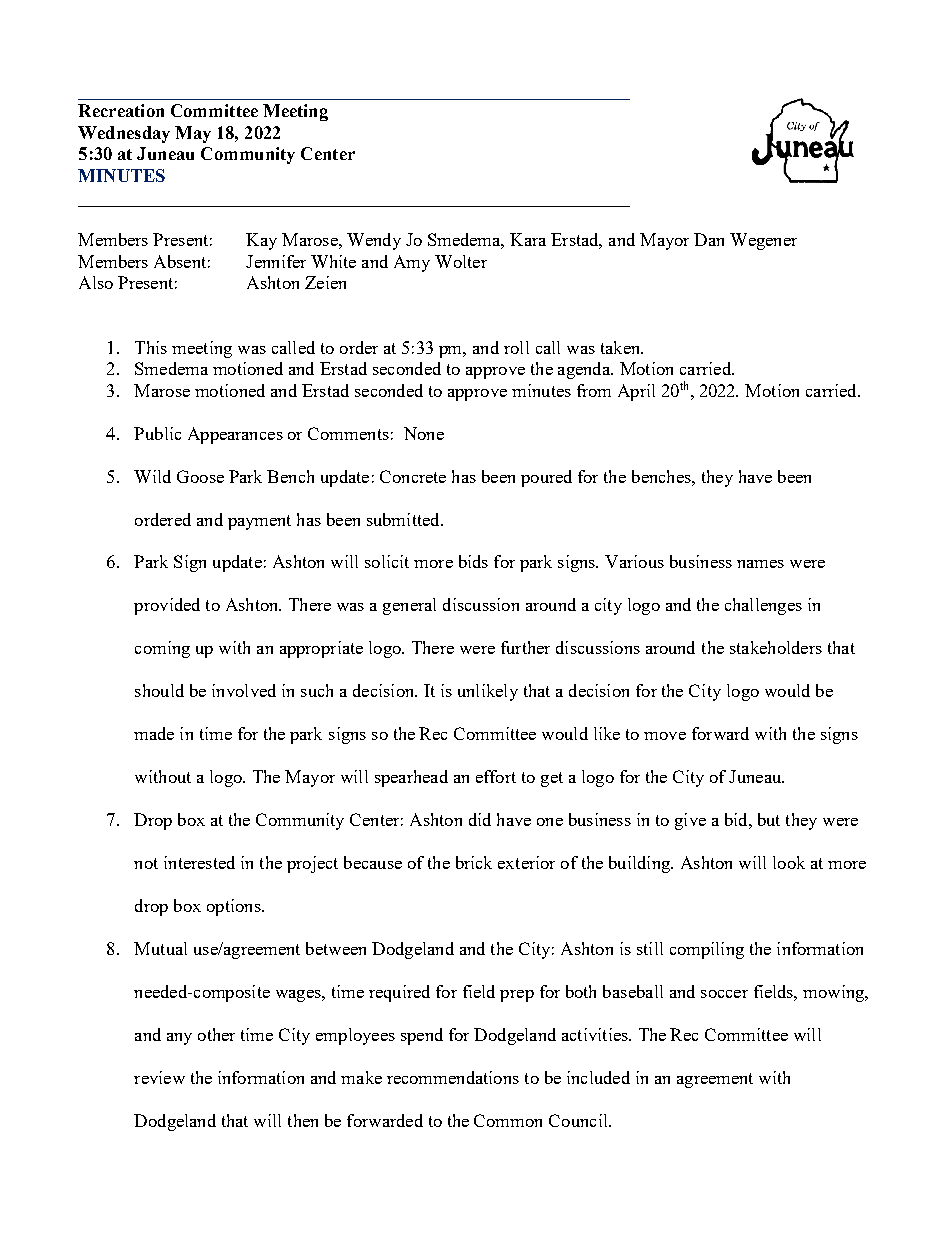 The height and width of the document is (1233, 952). What do you see at coordinates (159, 1077) in the document?
I see `review` at bounding box center [159, 1077].
